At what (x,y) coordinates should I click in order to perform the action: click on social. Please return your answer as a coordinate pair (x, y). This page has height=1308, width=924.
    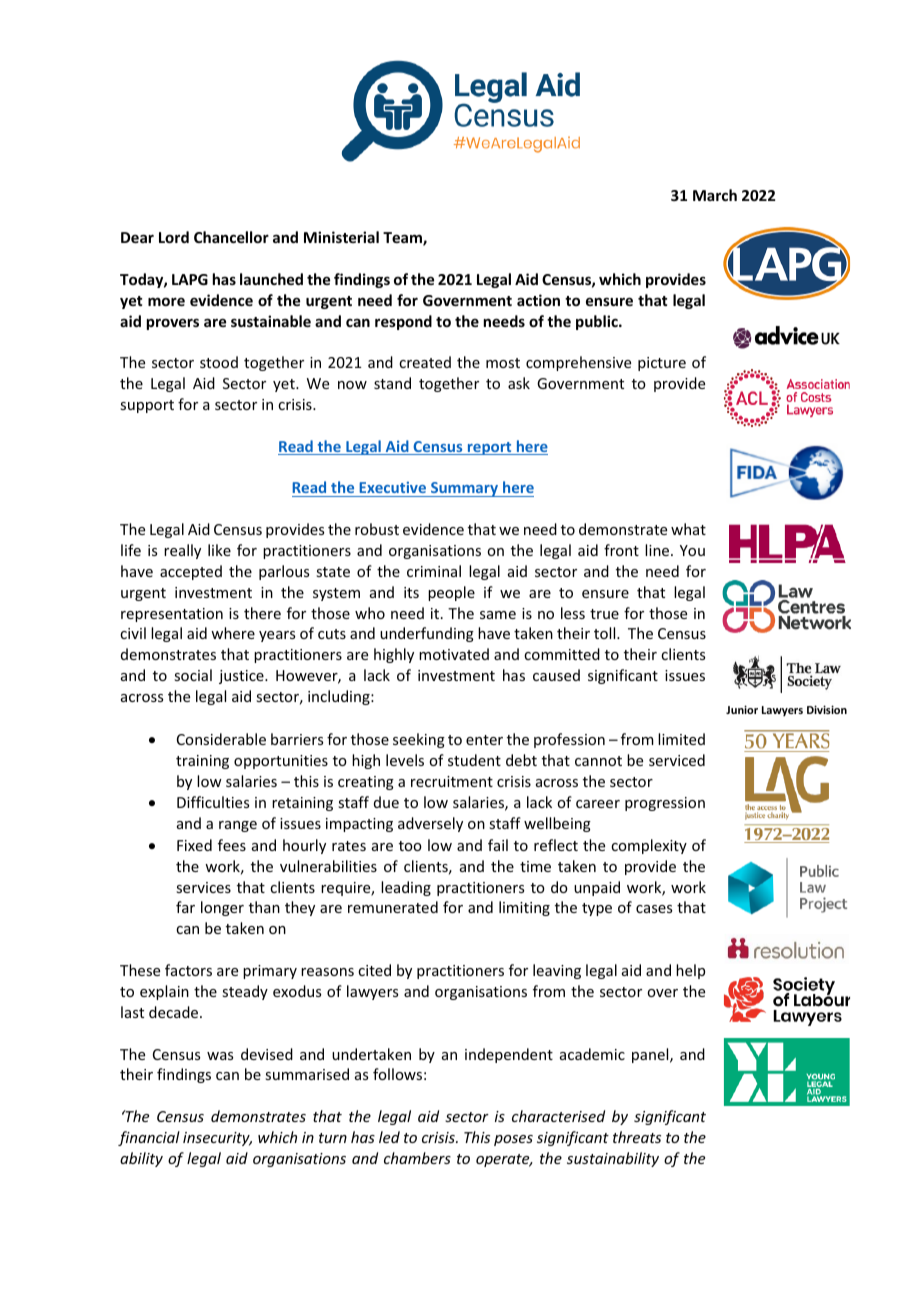
    Looking at the image, I should click on (193, 675).
